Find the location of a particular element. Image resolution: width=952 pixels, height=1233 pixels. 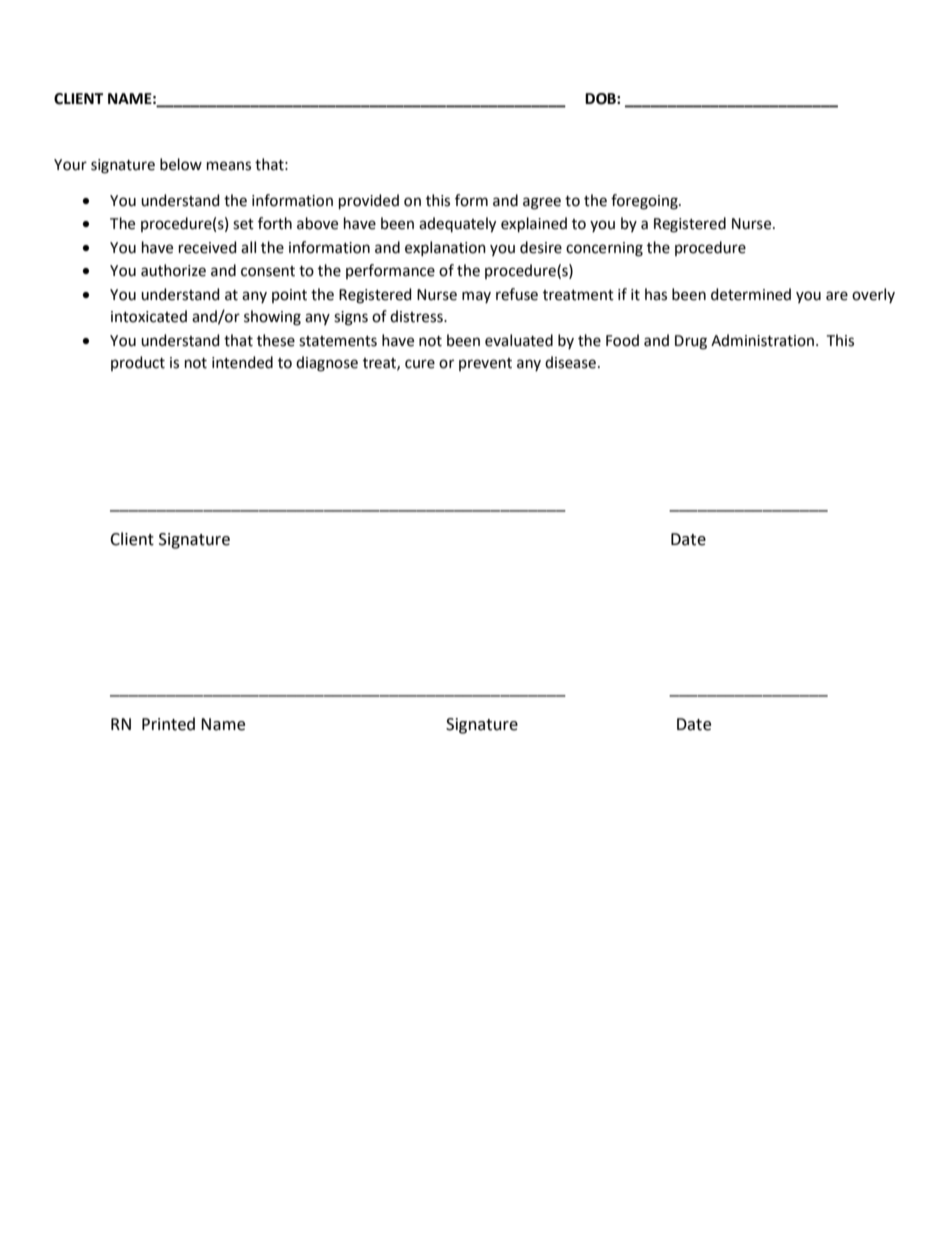

product is located at coordinates (138, 363).
